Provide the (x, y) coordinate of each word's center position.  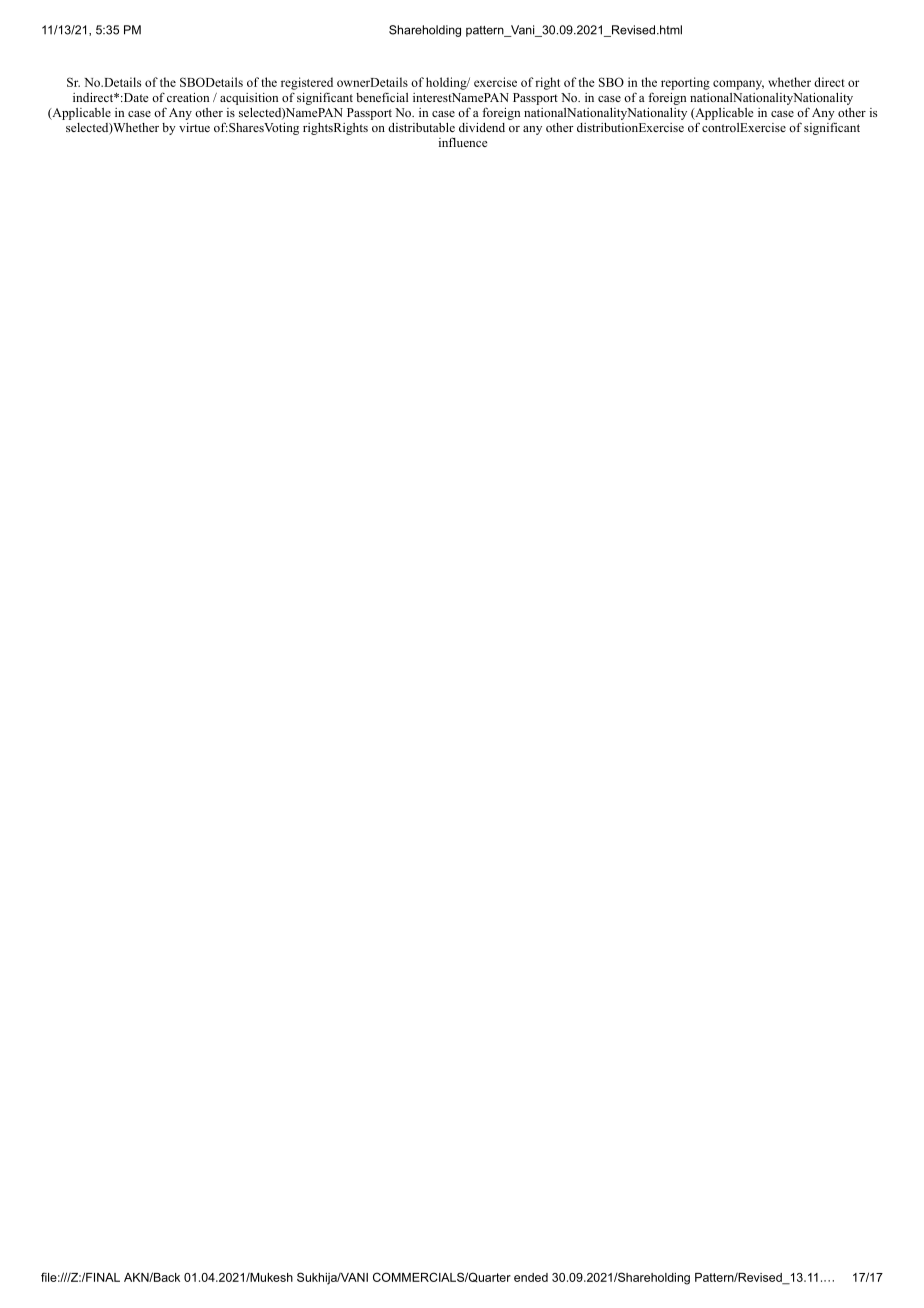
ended (531, 1277)
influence (463, 142)
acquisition (249, 99)
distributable (421, 127)
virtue (194, 127)
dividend (482, 127)
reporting (685, 83)
